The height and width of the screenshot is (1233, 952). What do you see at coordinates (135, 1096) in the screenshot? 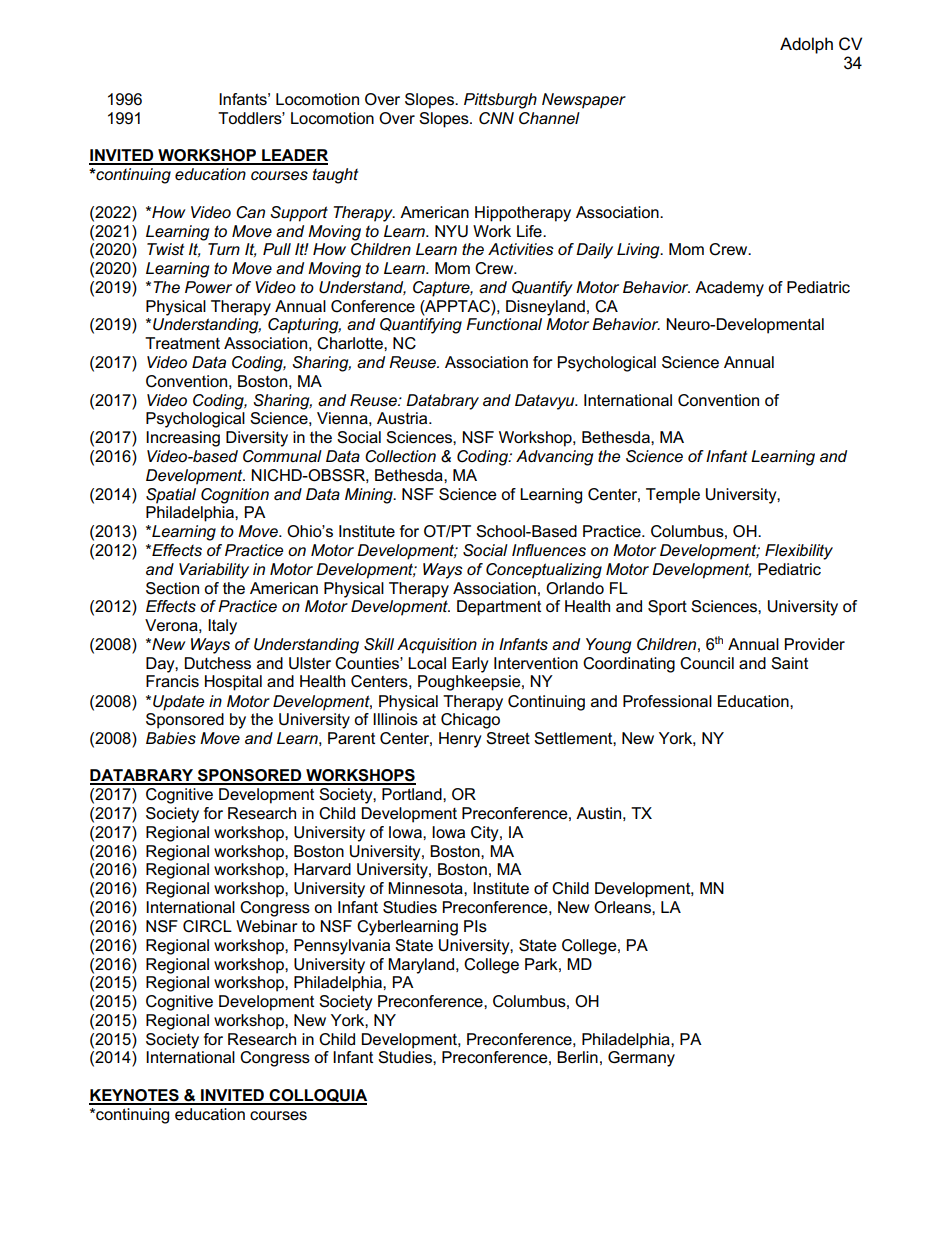
I see `KEYNOTES` at bounding box center [135, 1096].
